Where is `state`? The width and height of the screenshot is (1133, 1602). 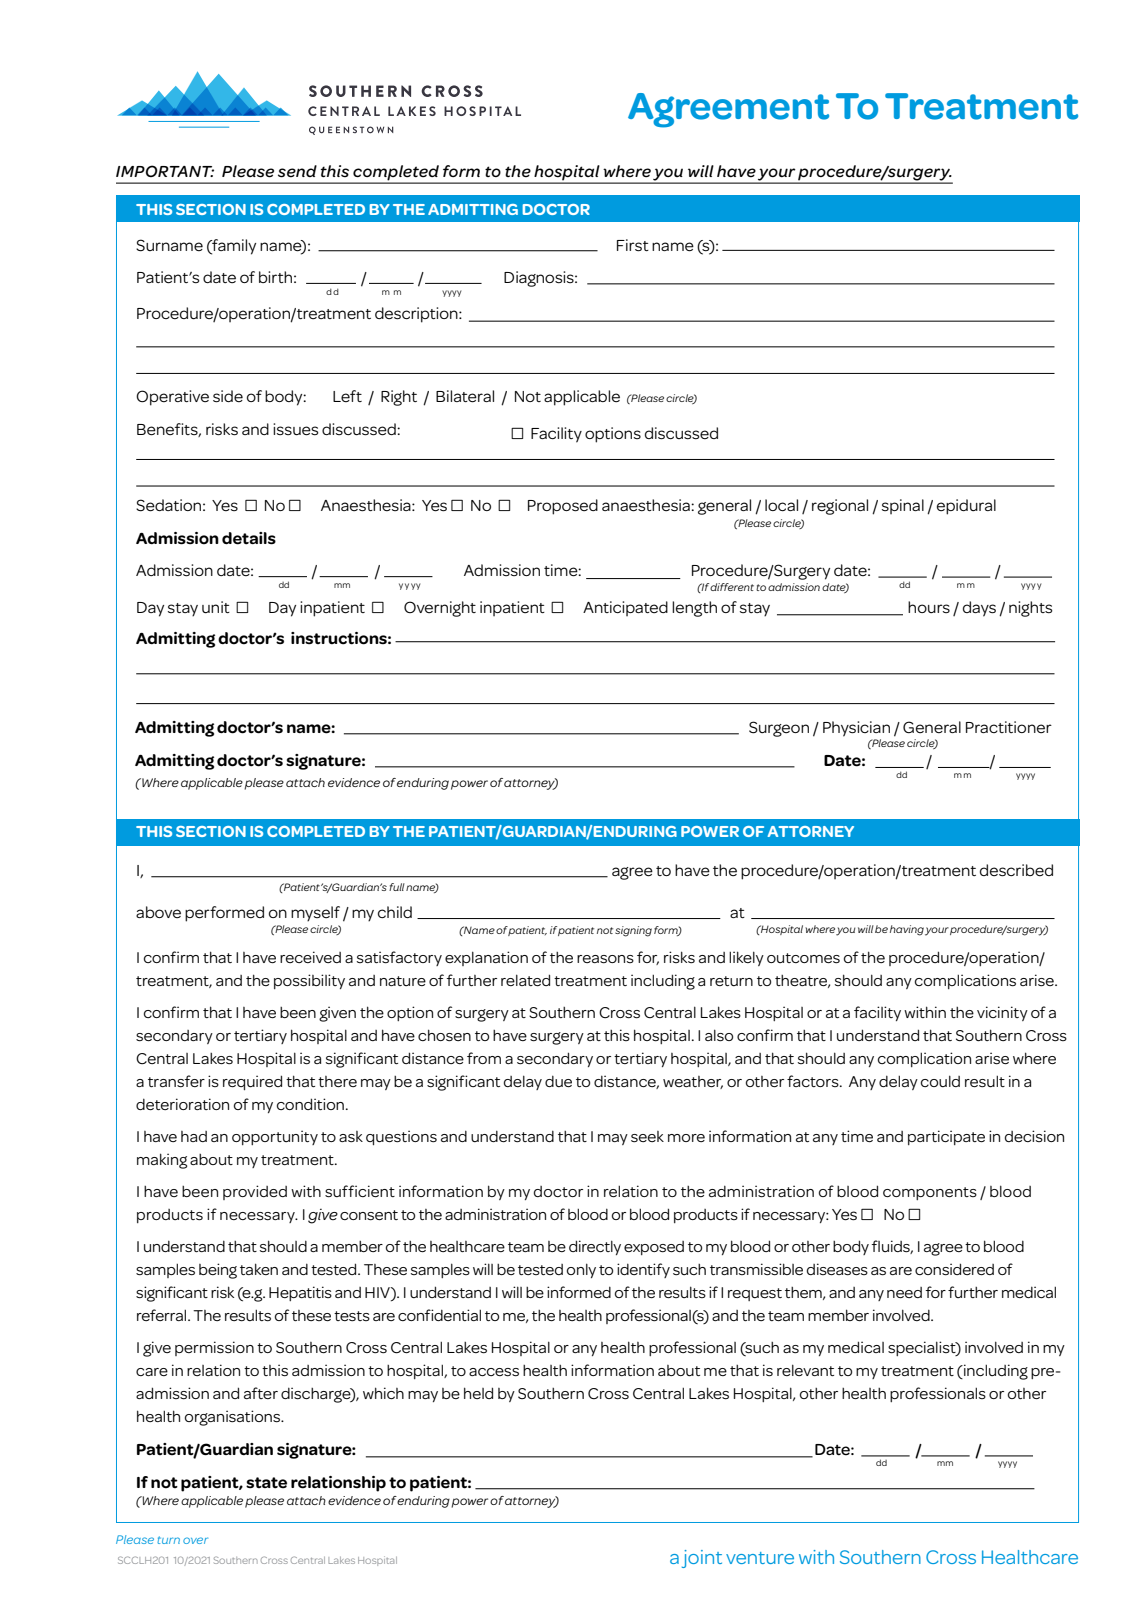
state is located at coordinates (266, 1483).
